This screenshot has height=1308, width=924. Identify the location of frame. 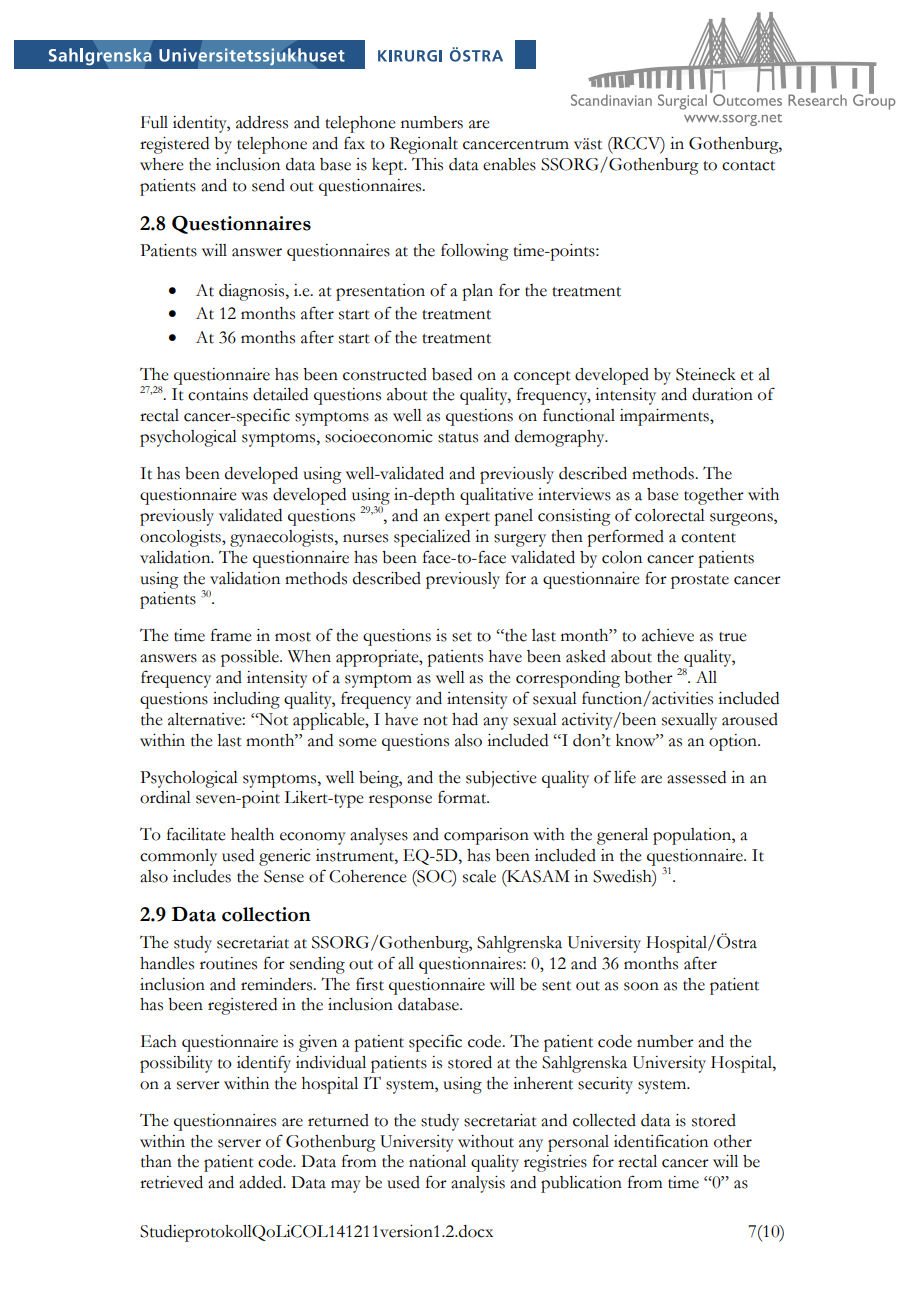
(231, 635).
